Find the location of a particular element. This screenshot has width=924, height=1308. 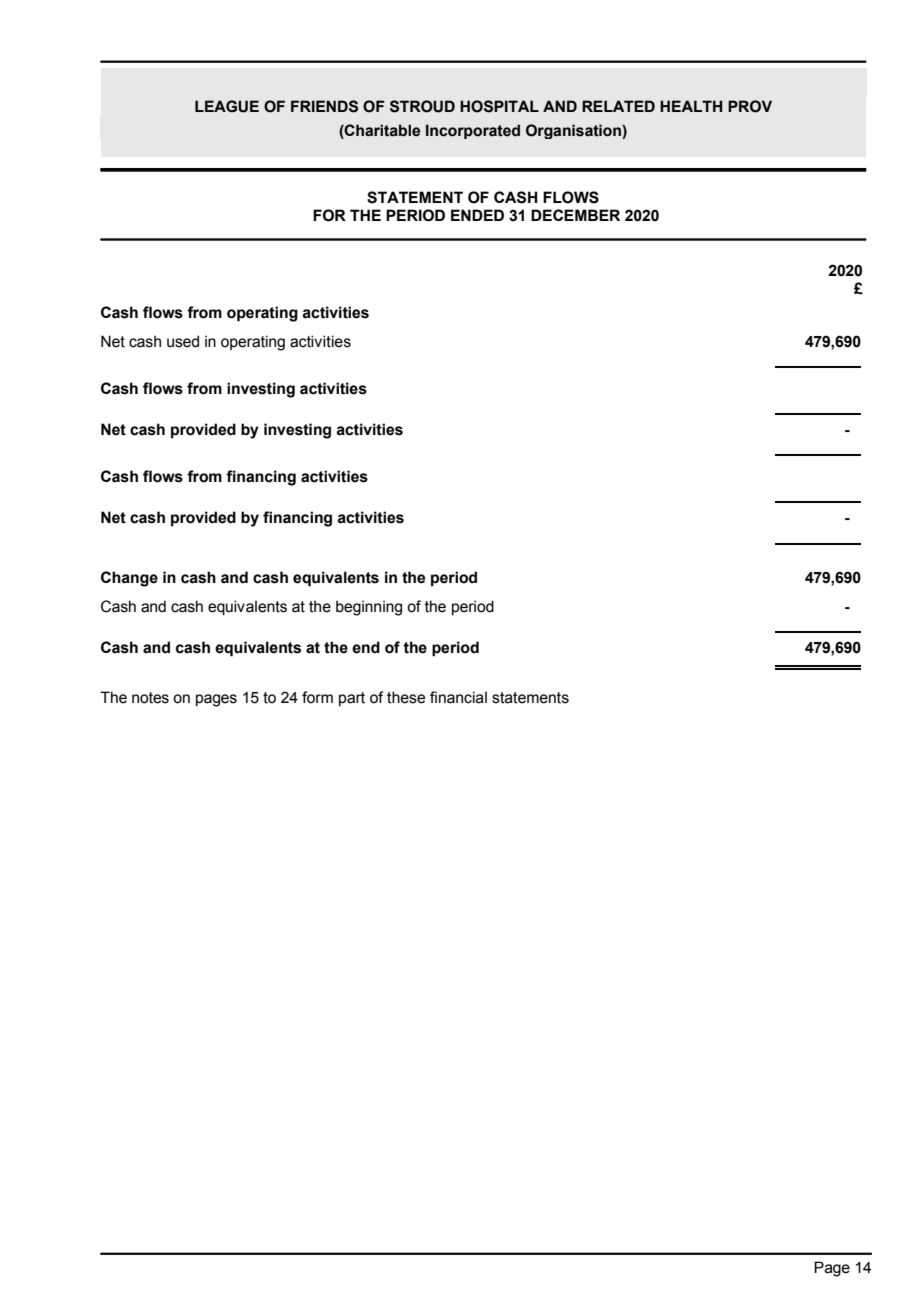

Change is located at coordinates (129, 579).
